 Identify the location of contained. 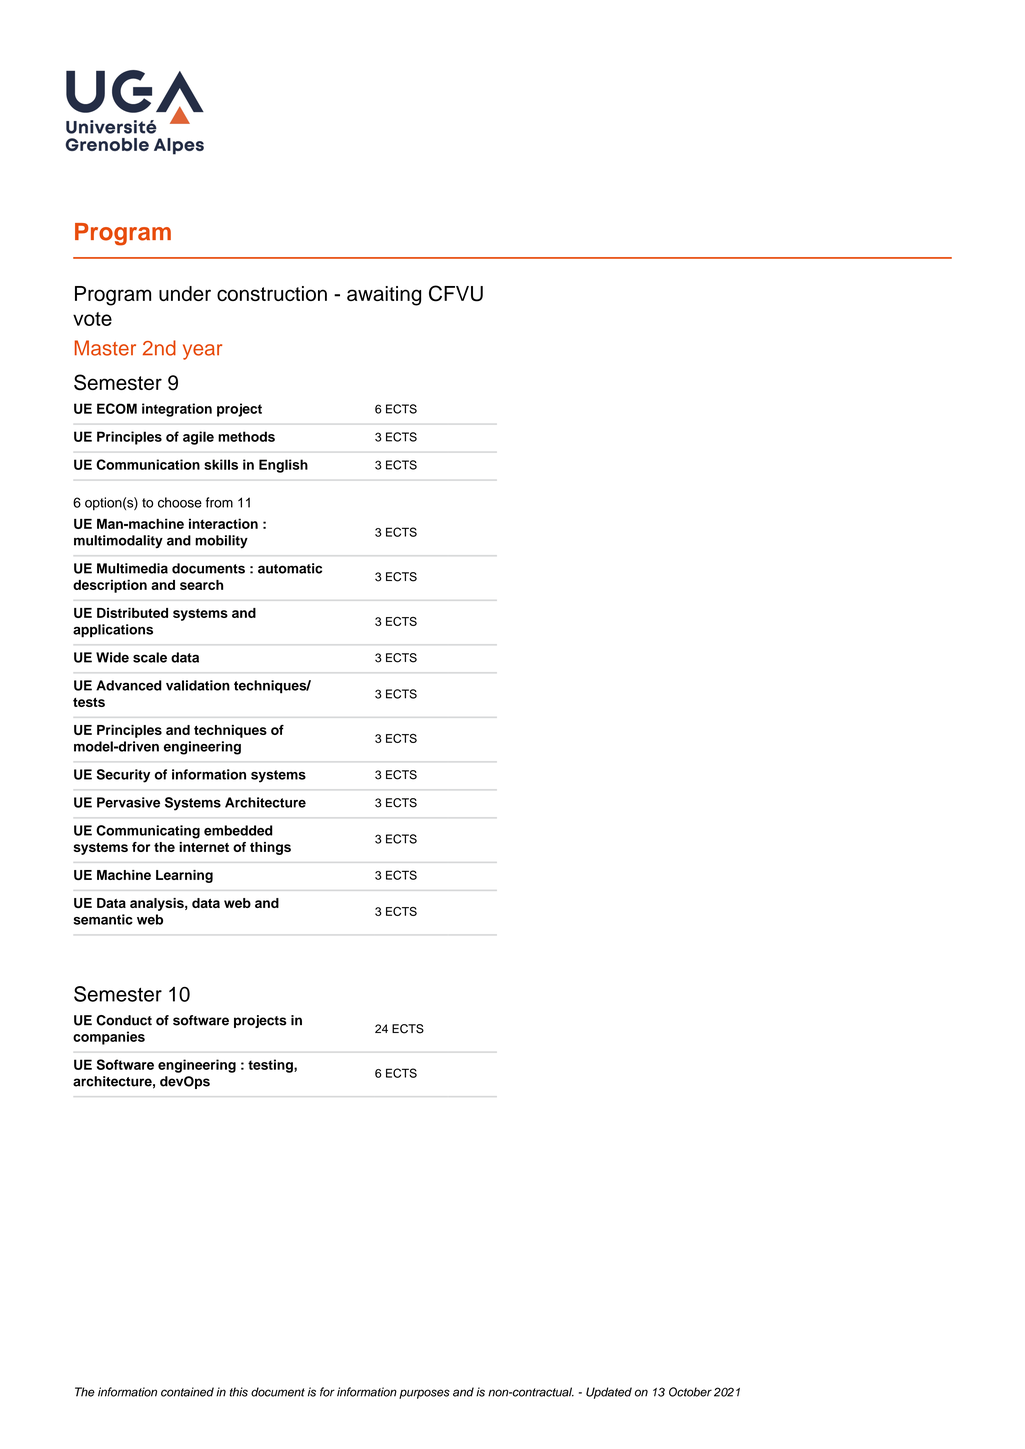
(187, 1392).
